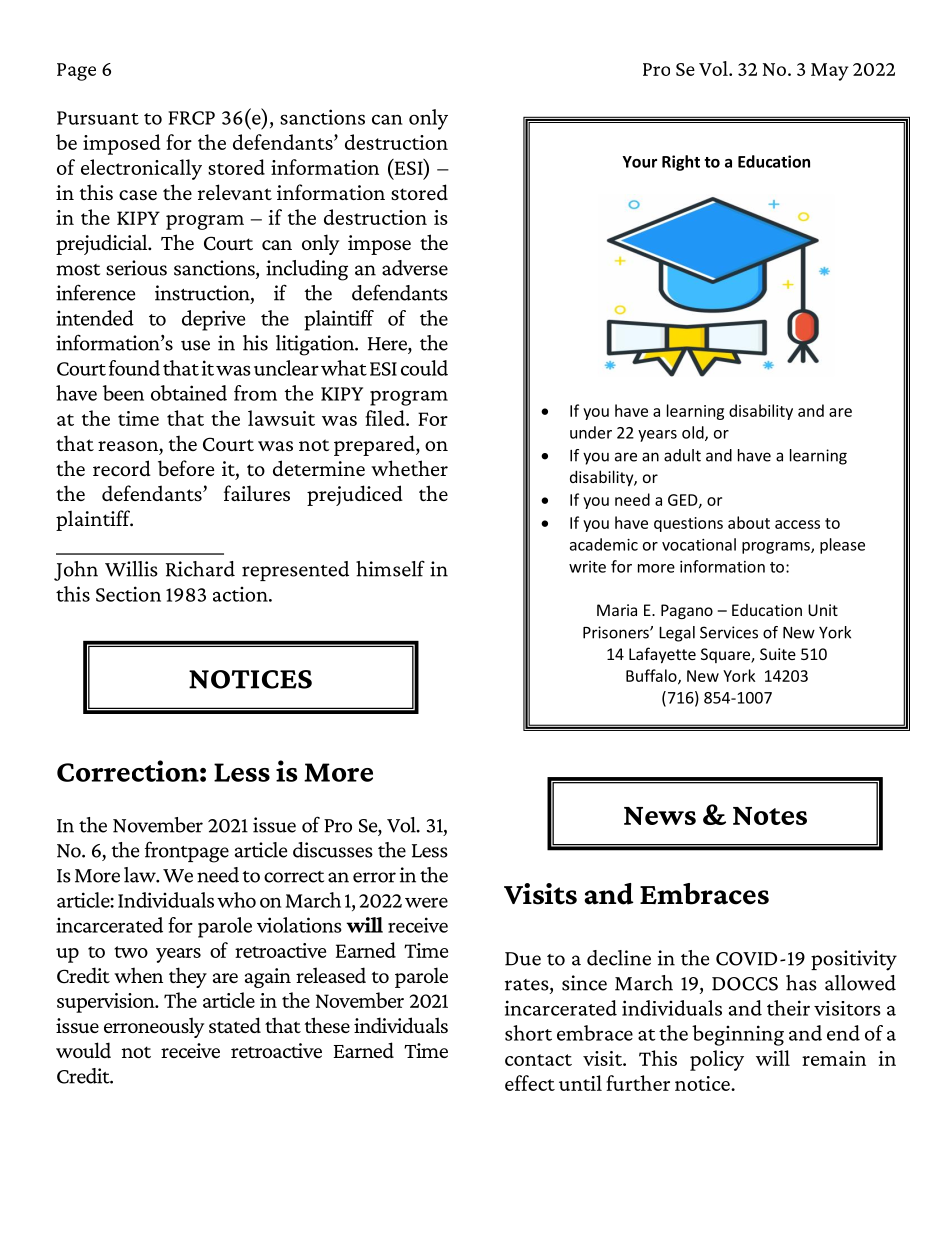 The image size is (952, 1233). What do you see at coordinates (617, 632) in the image?
I see `Prisoners` at bounding box center [617, 632].
